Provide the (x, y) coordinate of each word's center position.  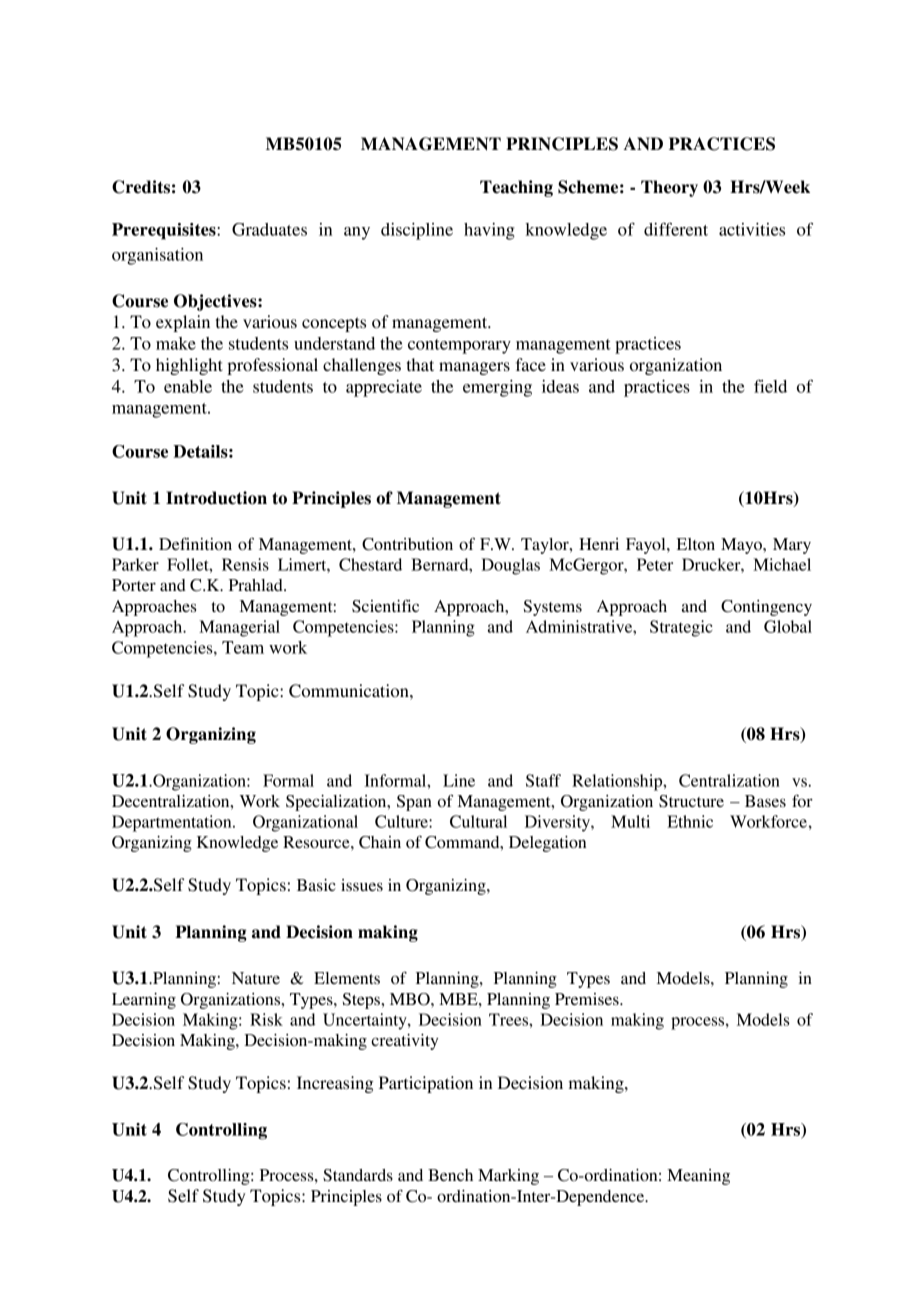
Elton (696, 544)
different (676, 229)
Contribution (407, 544)
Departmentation (173, 823)
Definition (195, 543)
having (489, 231)
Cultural (478, 821)
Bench (450, 1175)
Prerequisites (165, 231)
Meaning (698, 1177)
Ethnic (690, 821)
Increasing (335, 1084)
